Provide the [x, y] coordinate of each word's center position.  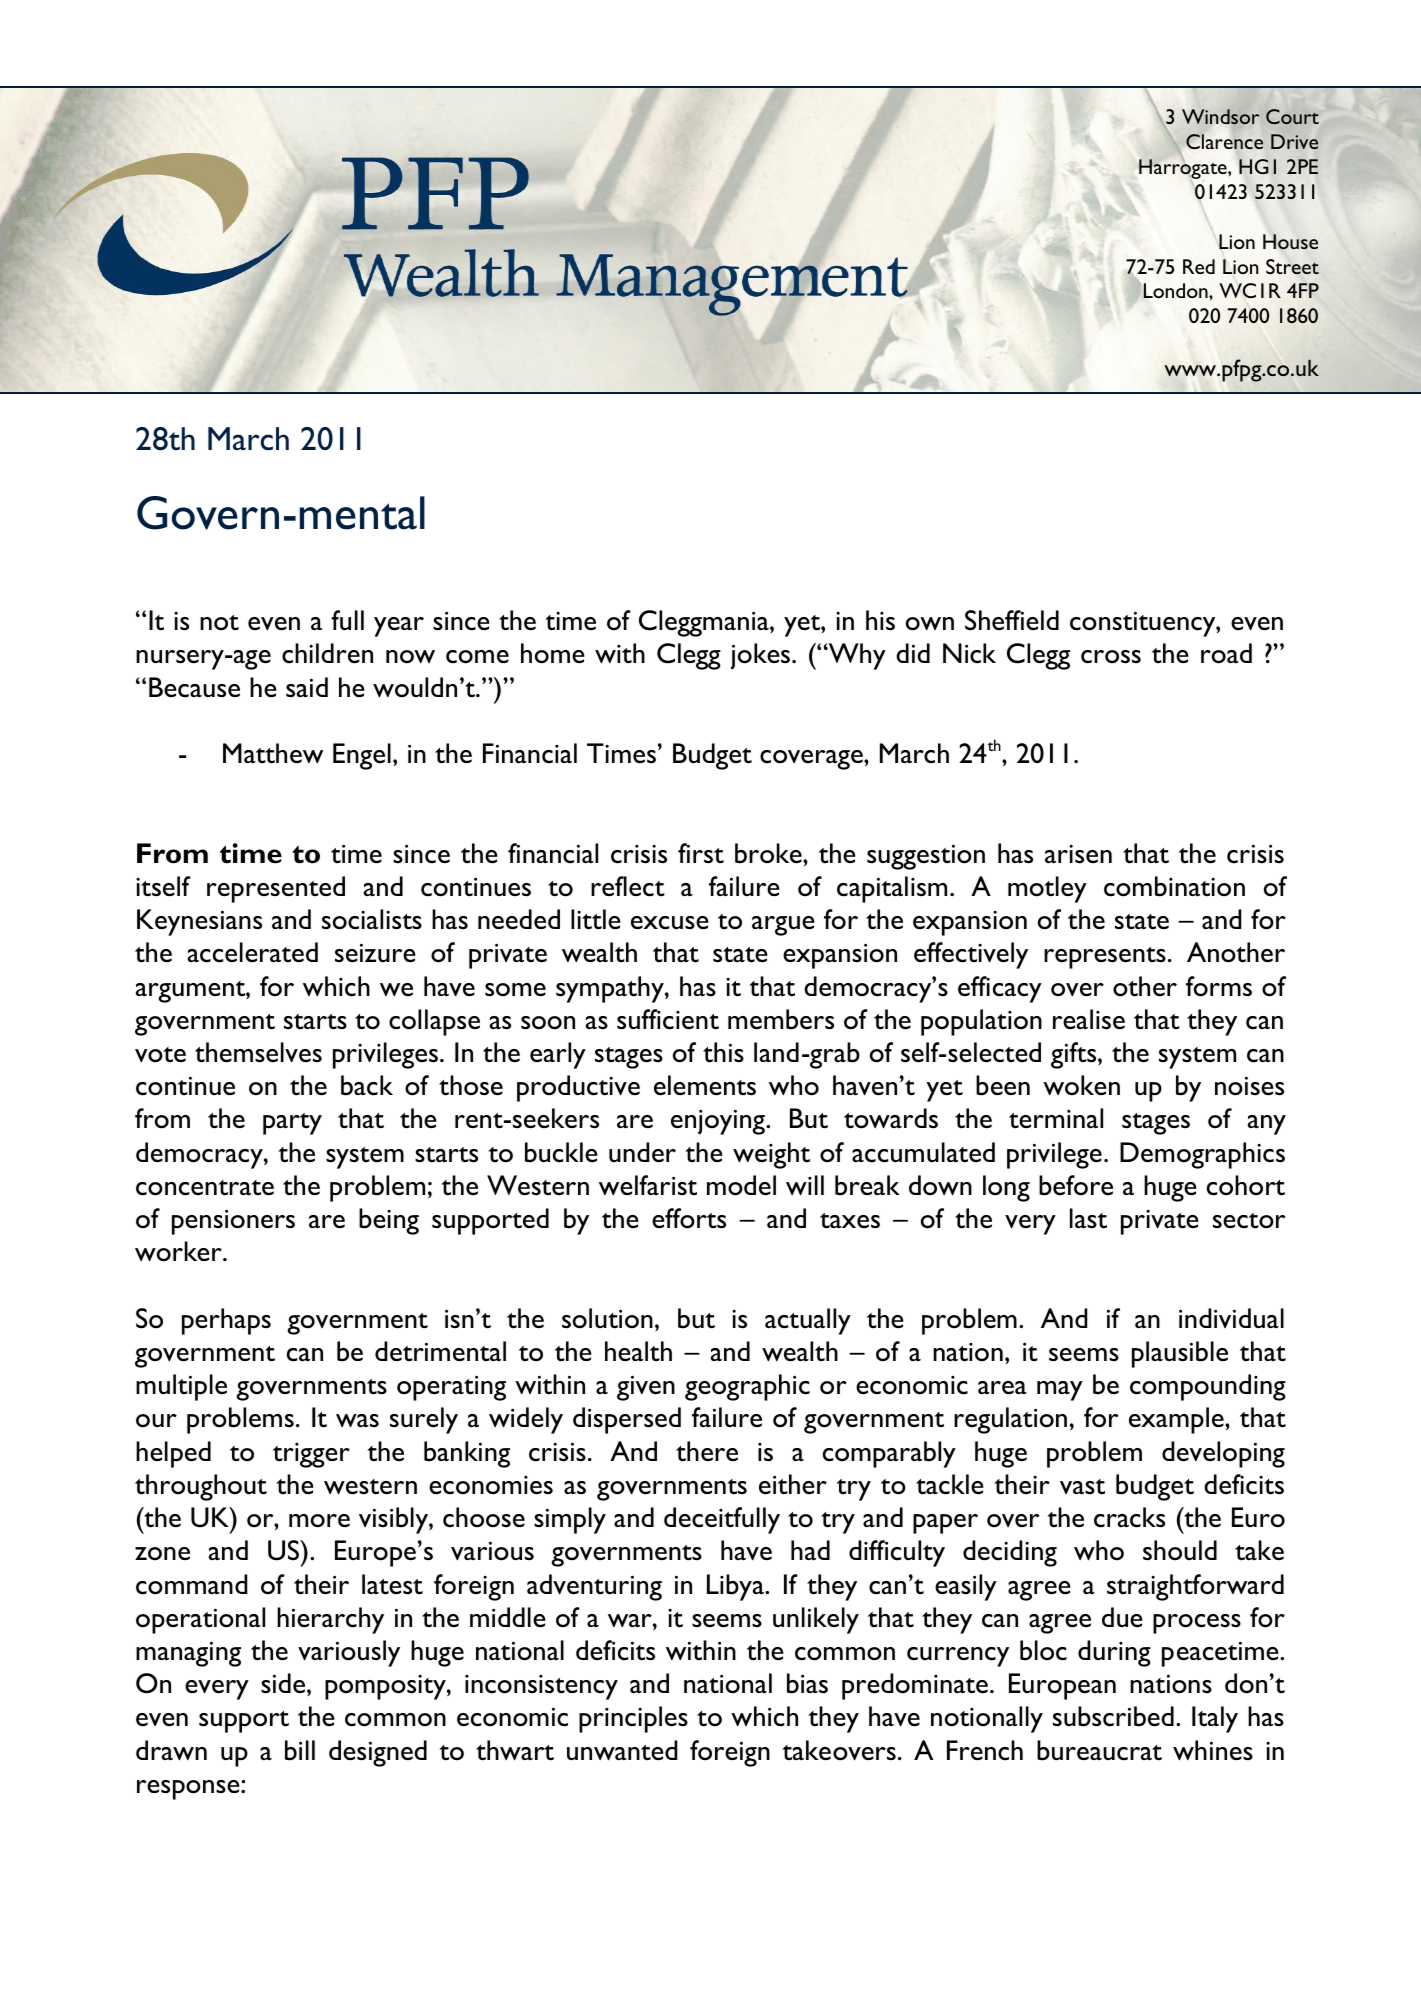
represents [1105, 958]
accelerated [253, 952]
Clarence [1224, 141]
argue [783, 926]
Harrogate [1184, 170]
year [399, 627]
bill [300, 1750]
